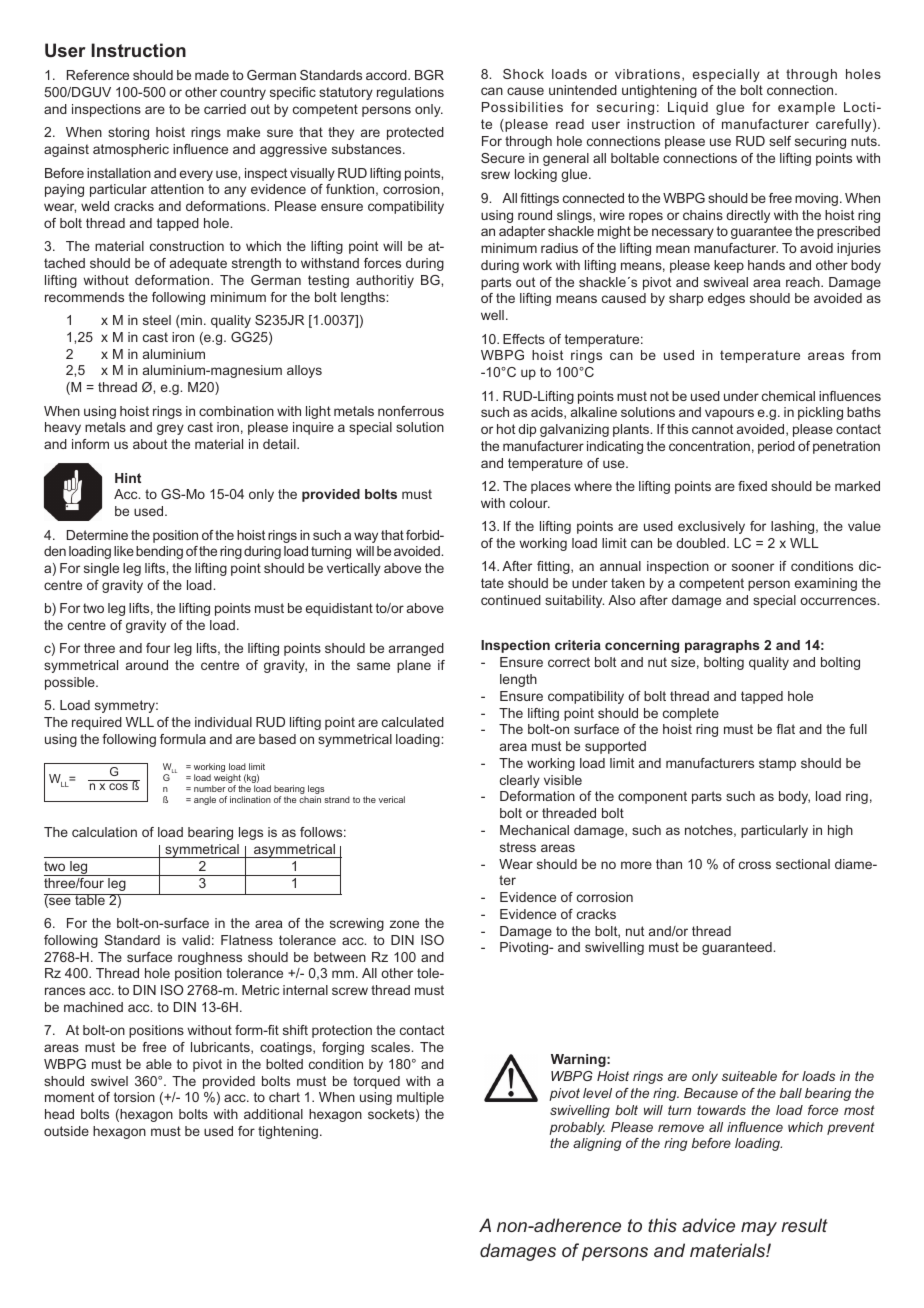  Describe the element at coordinates (131, 150) in the screenshot. I see `atmospheric` at that location.
